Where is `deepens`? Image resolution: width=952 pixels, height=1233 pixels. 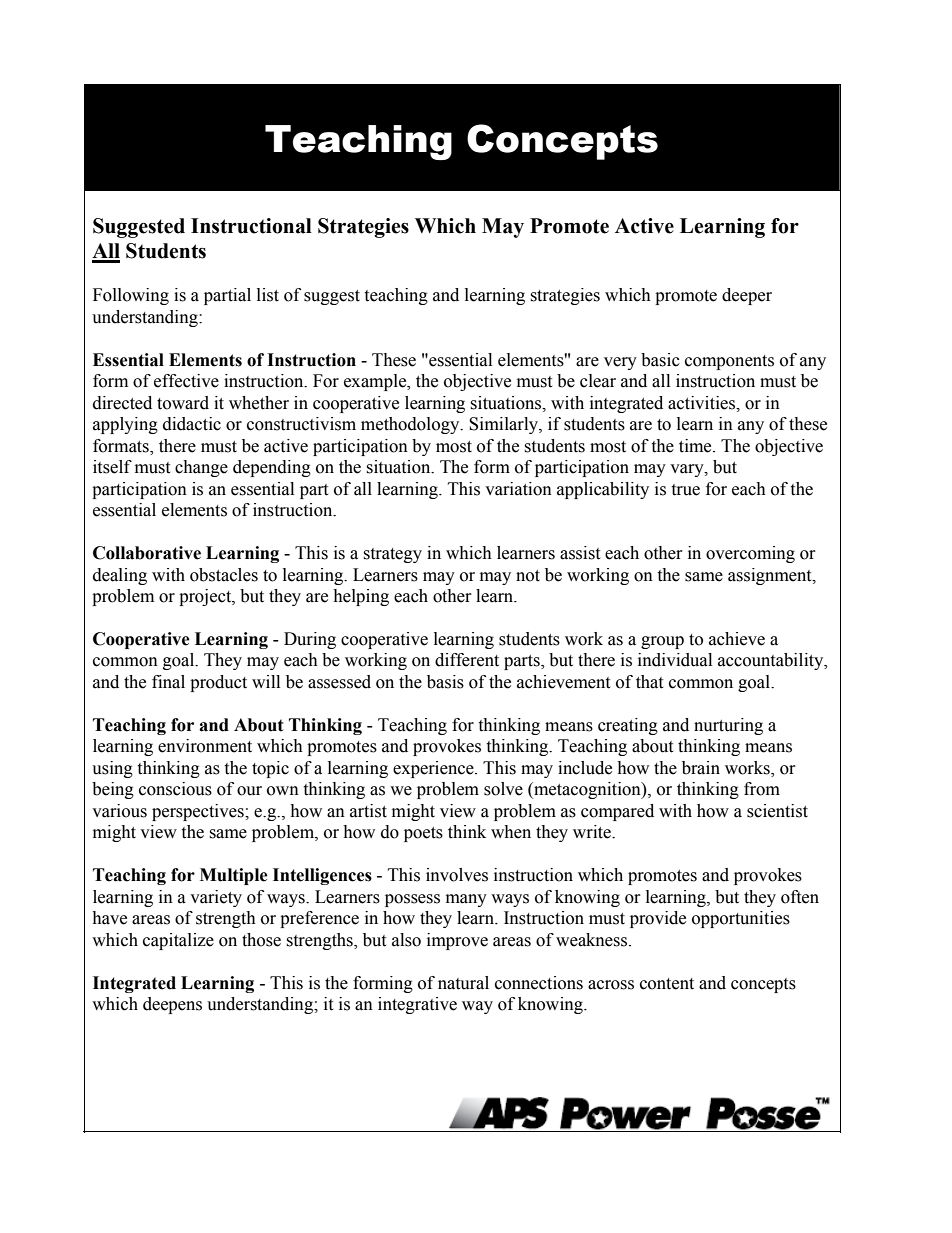
deepens is located at coordinates (172, 1005).
